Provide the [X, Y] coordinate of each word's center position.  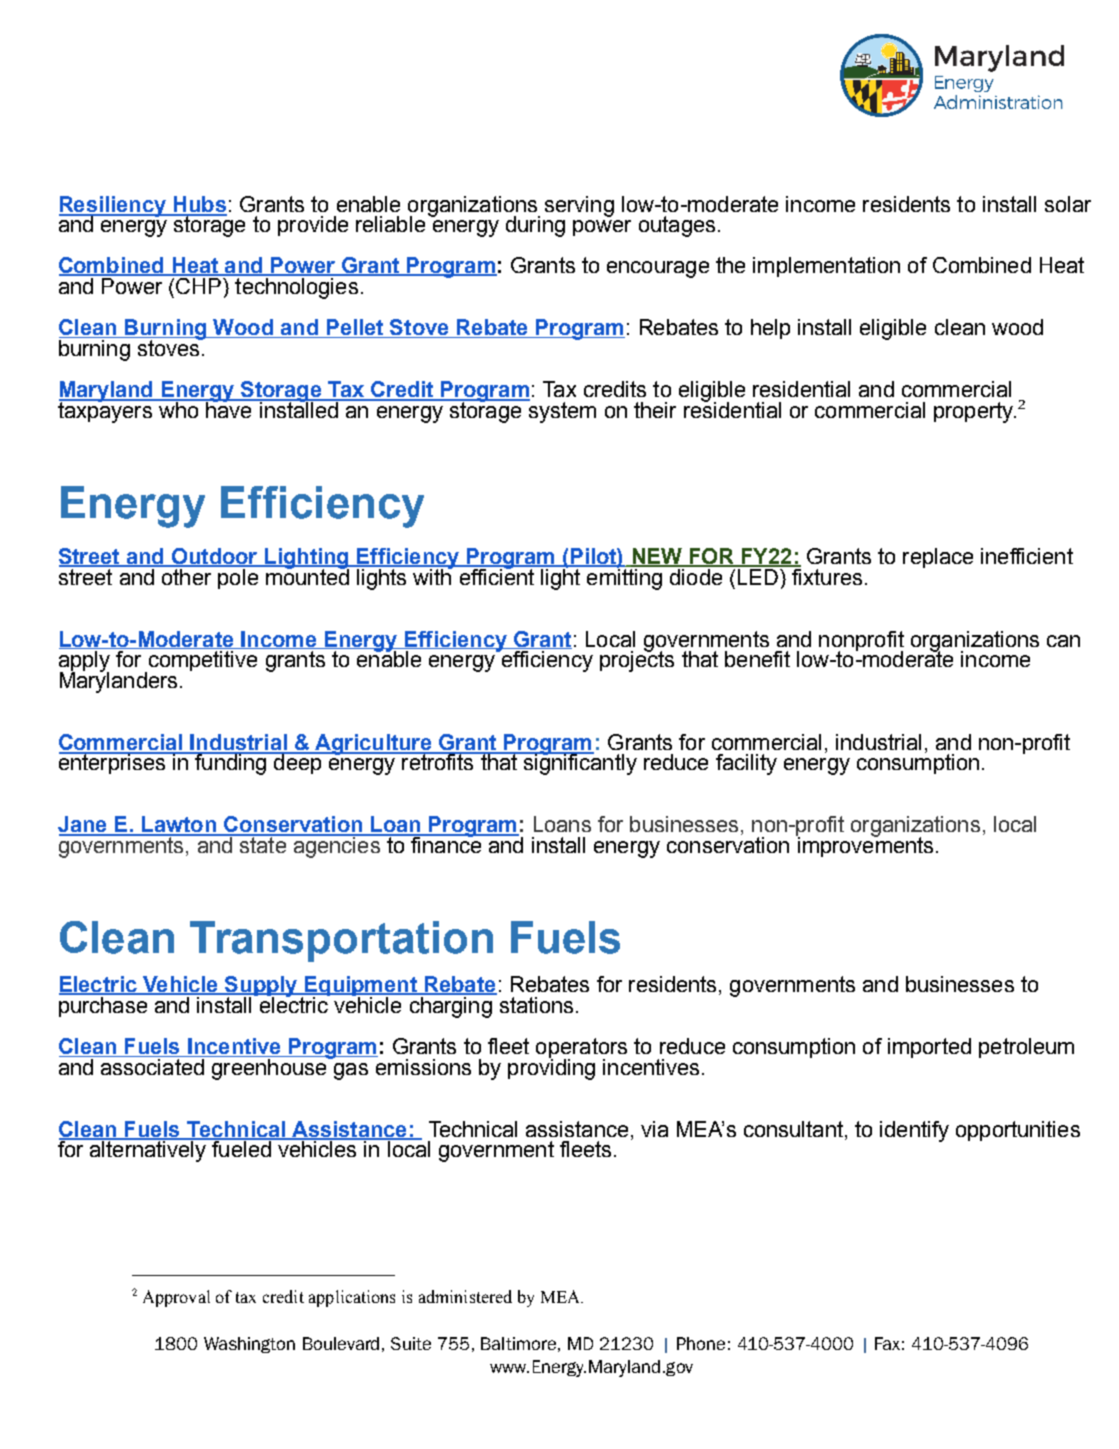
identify [914, 1131]
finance [446, 843]
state [262, 843]
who [178, 408]
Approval [176, 1298]
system [561, 411]
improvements [864, 845]
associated [152, 1065]
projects [637, 660]
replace [938, 558]
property [974, 412]
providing [551, 1068]
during [535, 226]
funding [230, 763]
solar [1068, 204]
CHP [199, 284]
